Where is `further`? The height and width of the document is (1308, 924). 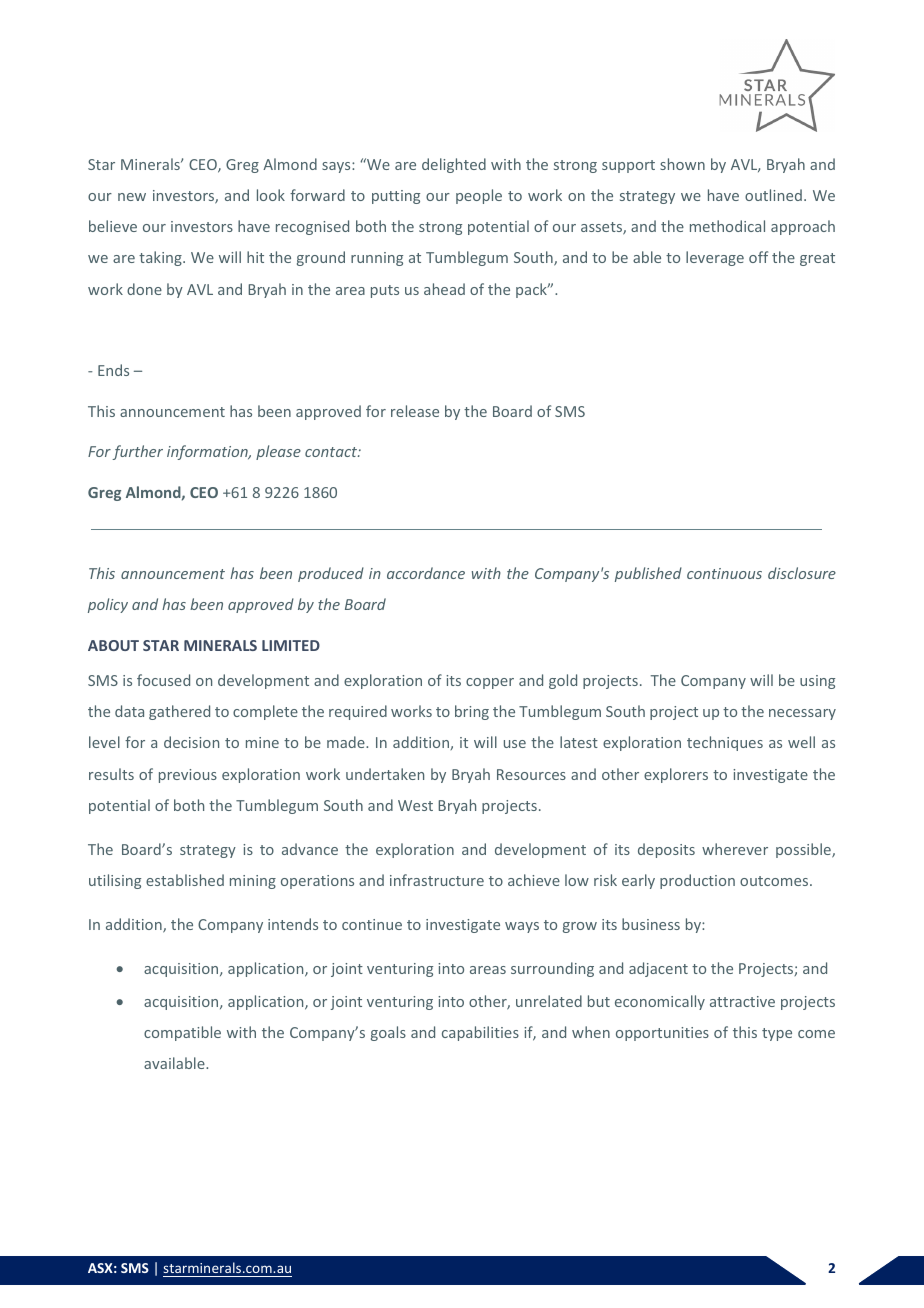
further is located at coordinates (137, 452).
